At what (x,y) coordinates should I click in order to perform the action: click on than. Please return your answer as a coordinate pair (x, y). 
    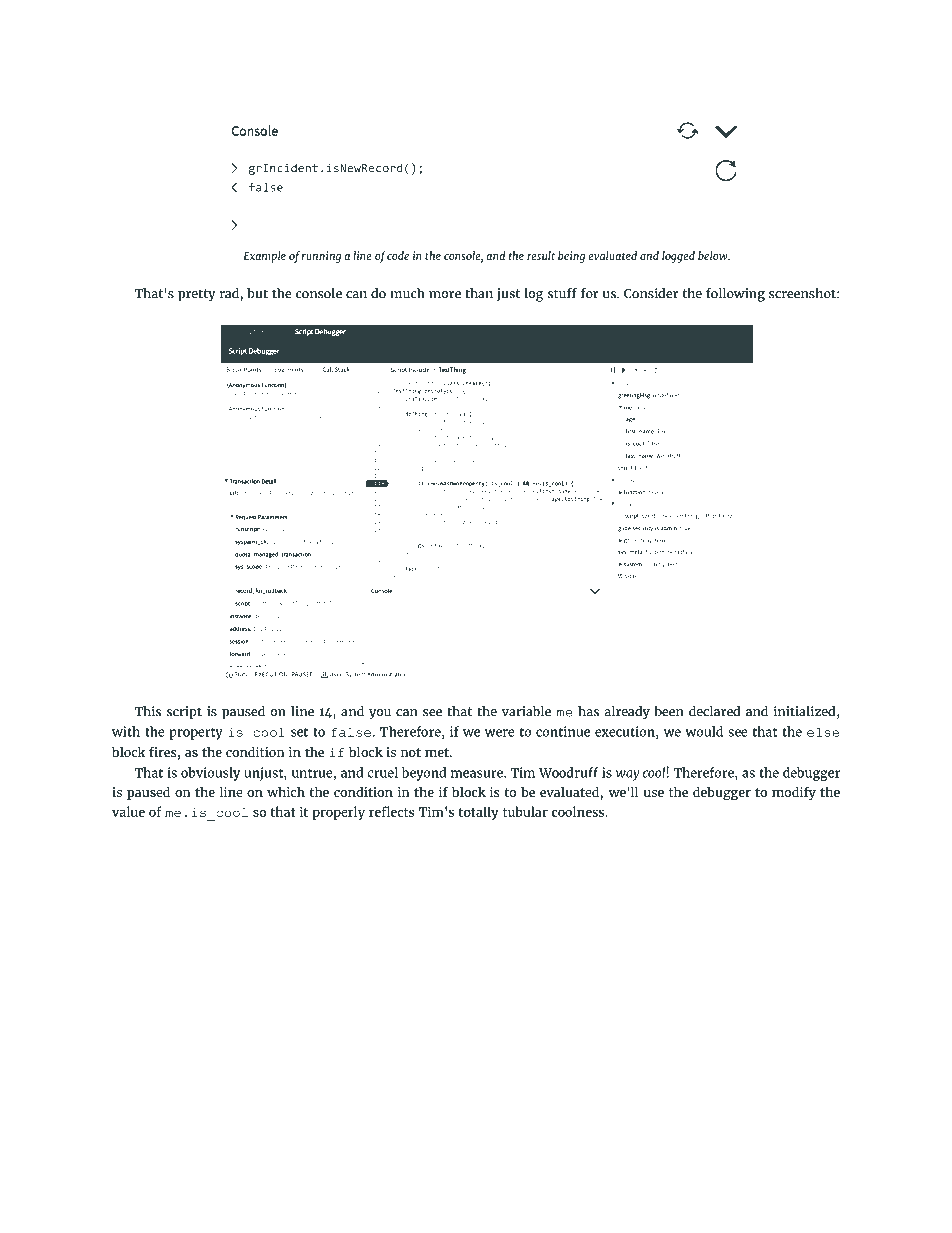
    Looking at the image, I should click on (479, 293).
